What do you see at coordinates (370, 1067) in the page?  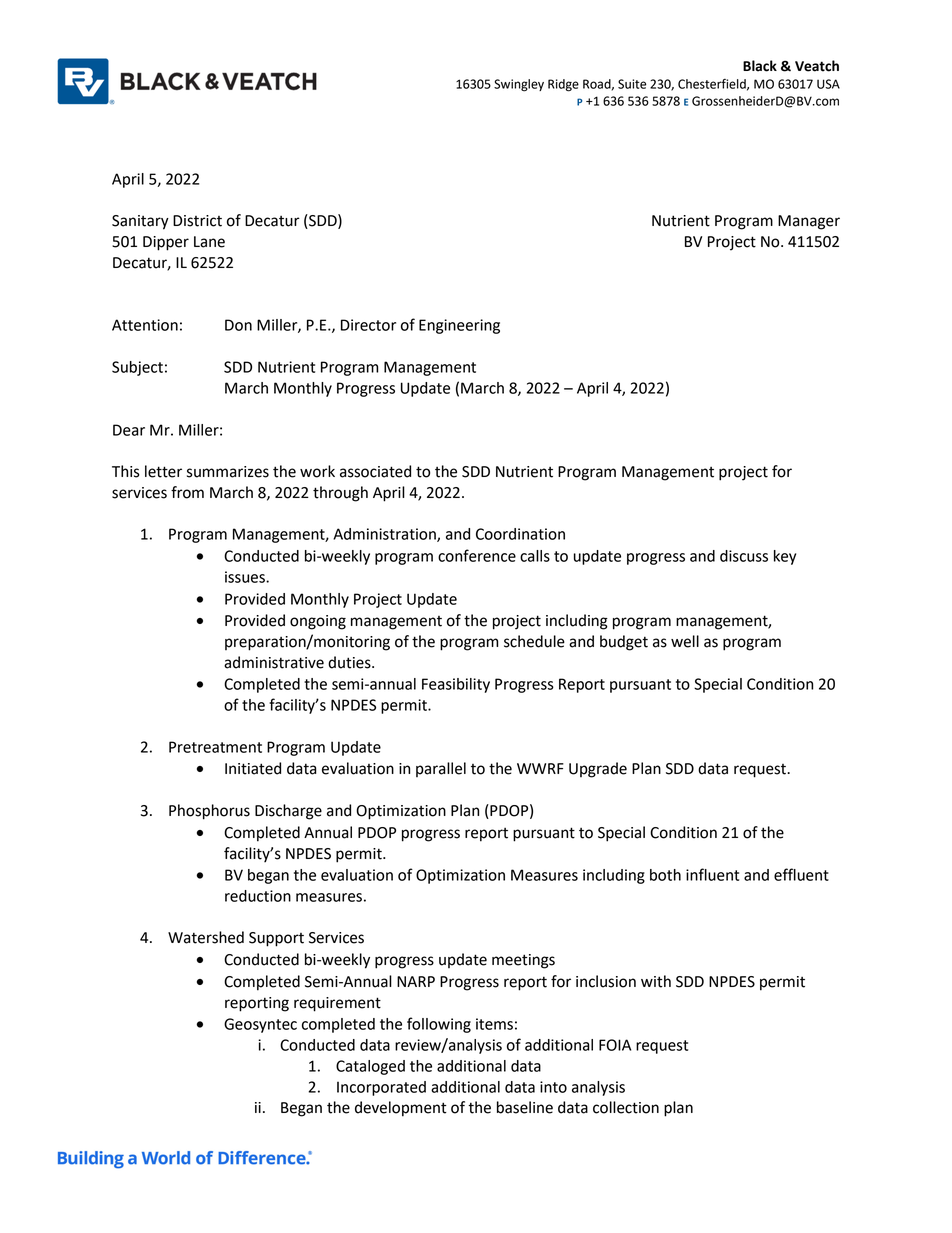 I see `Cataloged` at bounding box center [370, 1067].
